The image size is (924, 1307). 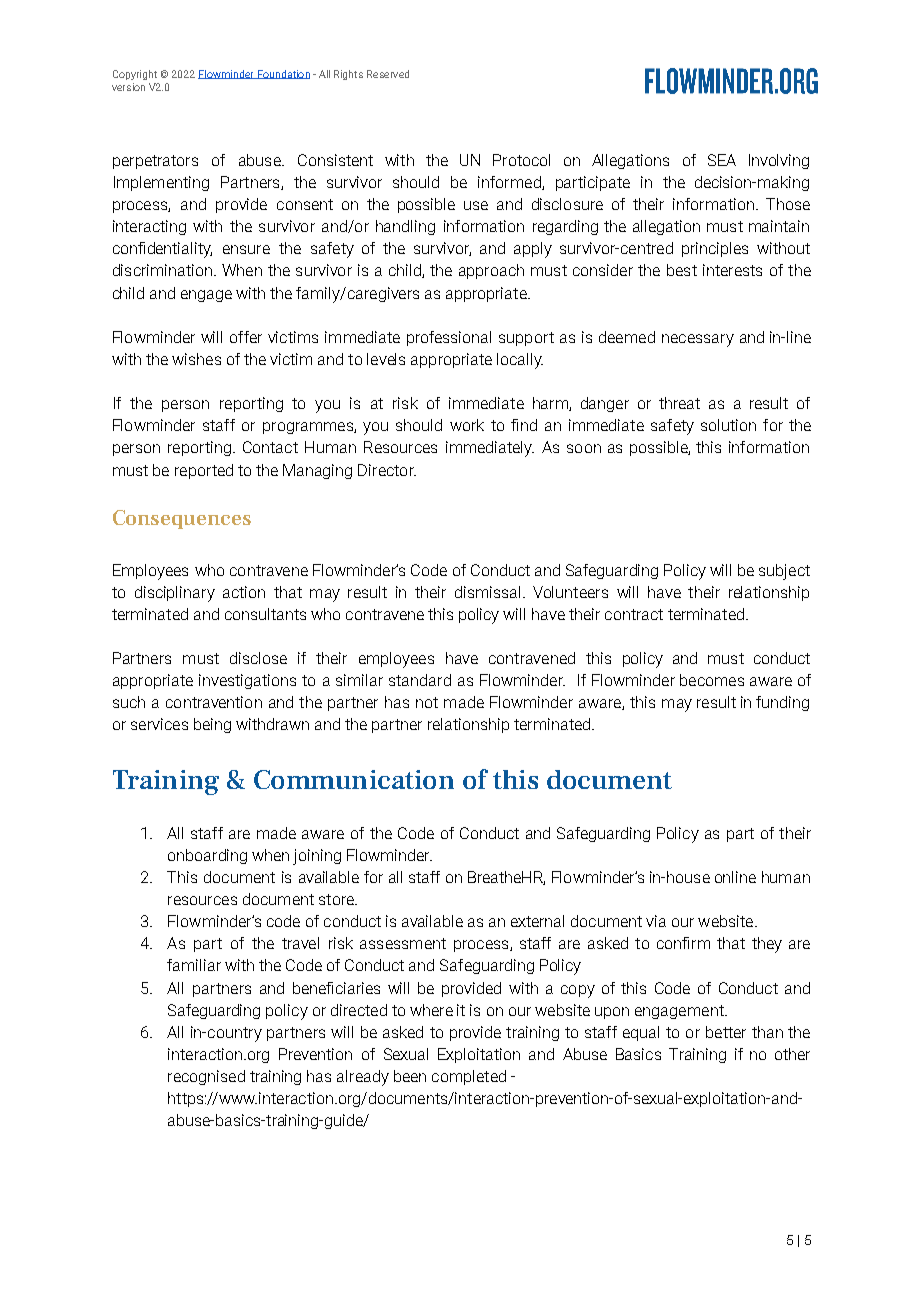 What do you see at coordinates (388, 74) in the screenshot?
I see `Reserved` at bounding box center [388, 74].
